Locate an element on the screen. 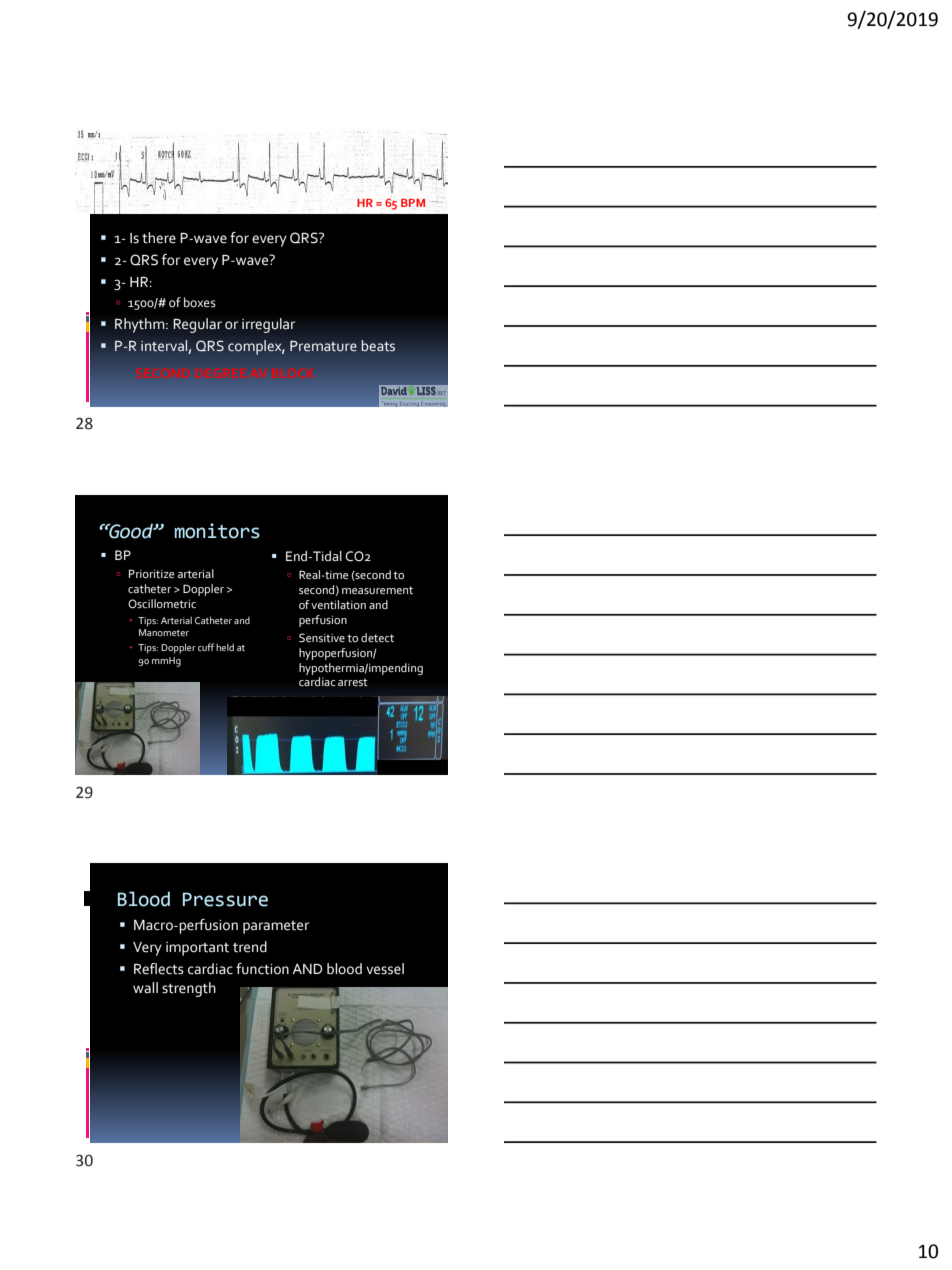 The width and height of the screenshot is (952, 1270). Sensitive is located at coordinates (322, 638).
